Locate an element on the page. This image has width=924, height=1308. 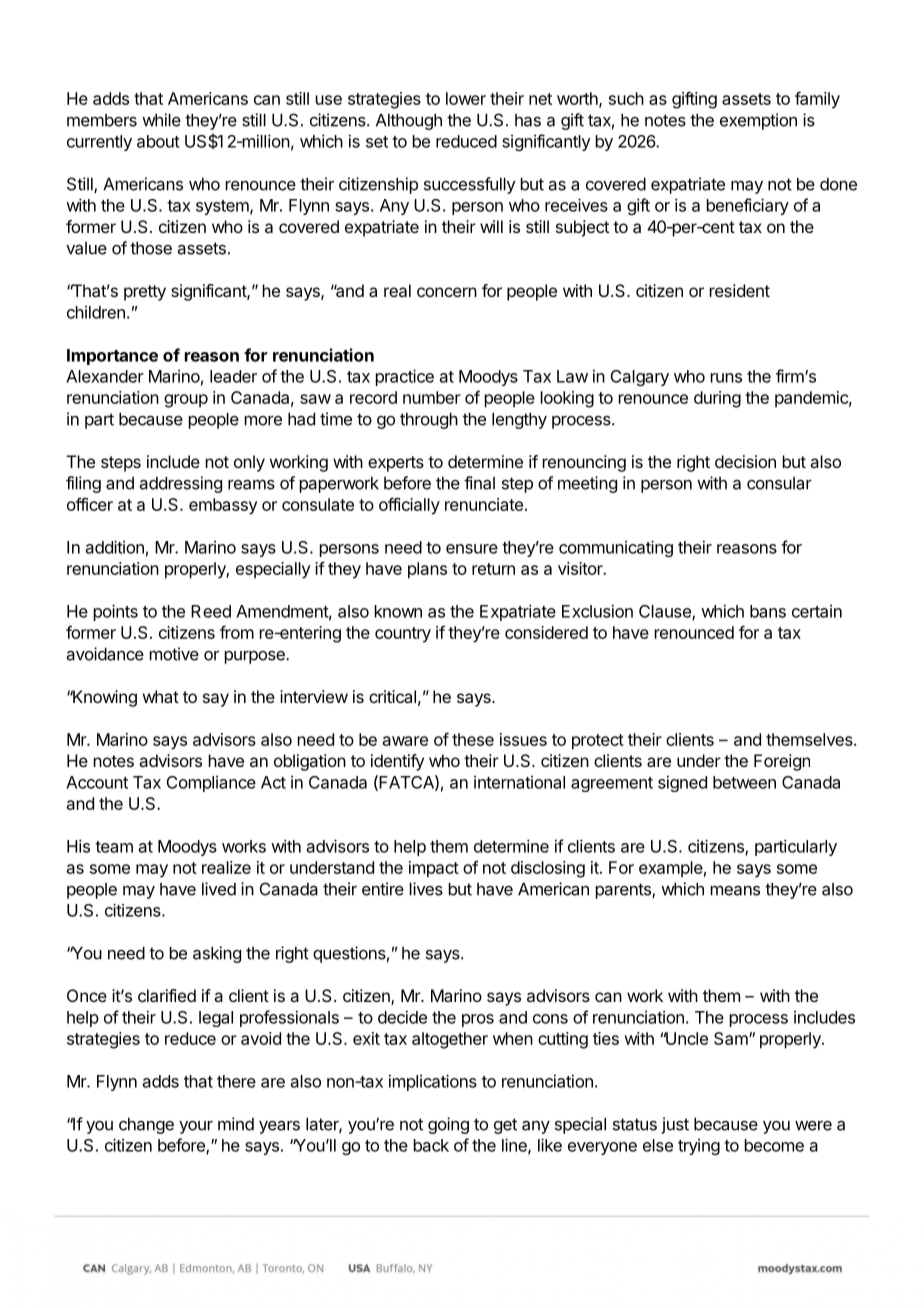
group is located at coordinates (186, 401).
